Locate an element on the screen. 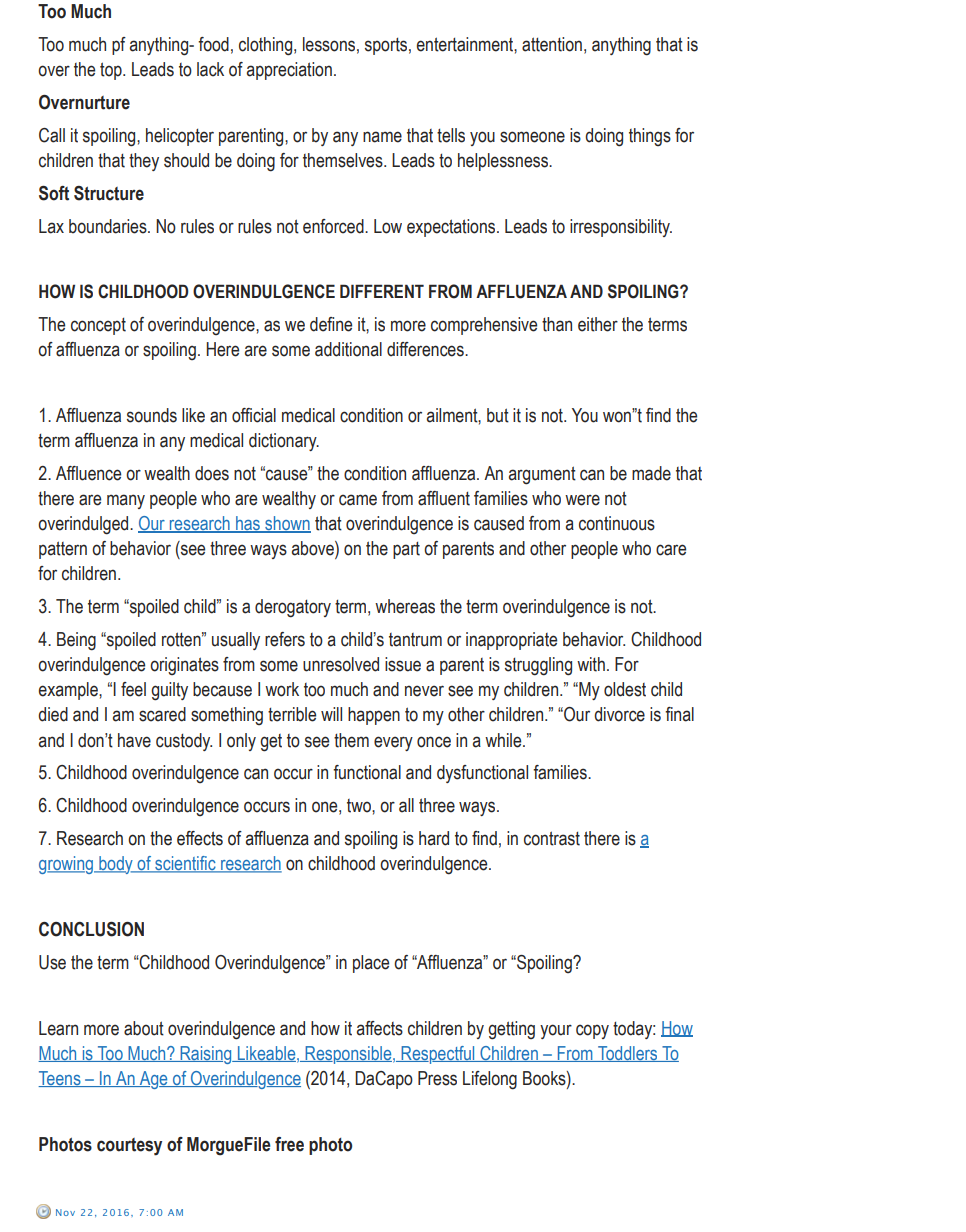  were is located at coordinates (582, 500).
